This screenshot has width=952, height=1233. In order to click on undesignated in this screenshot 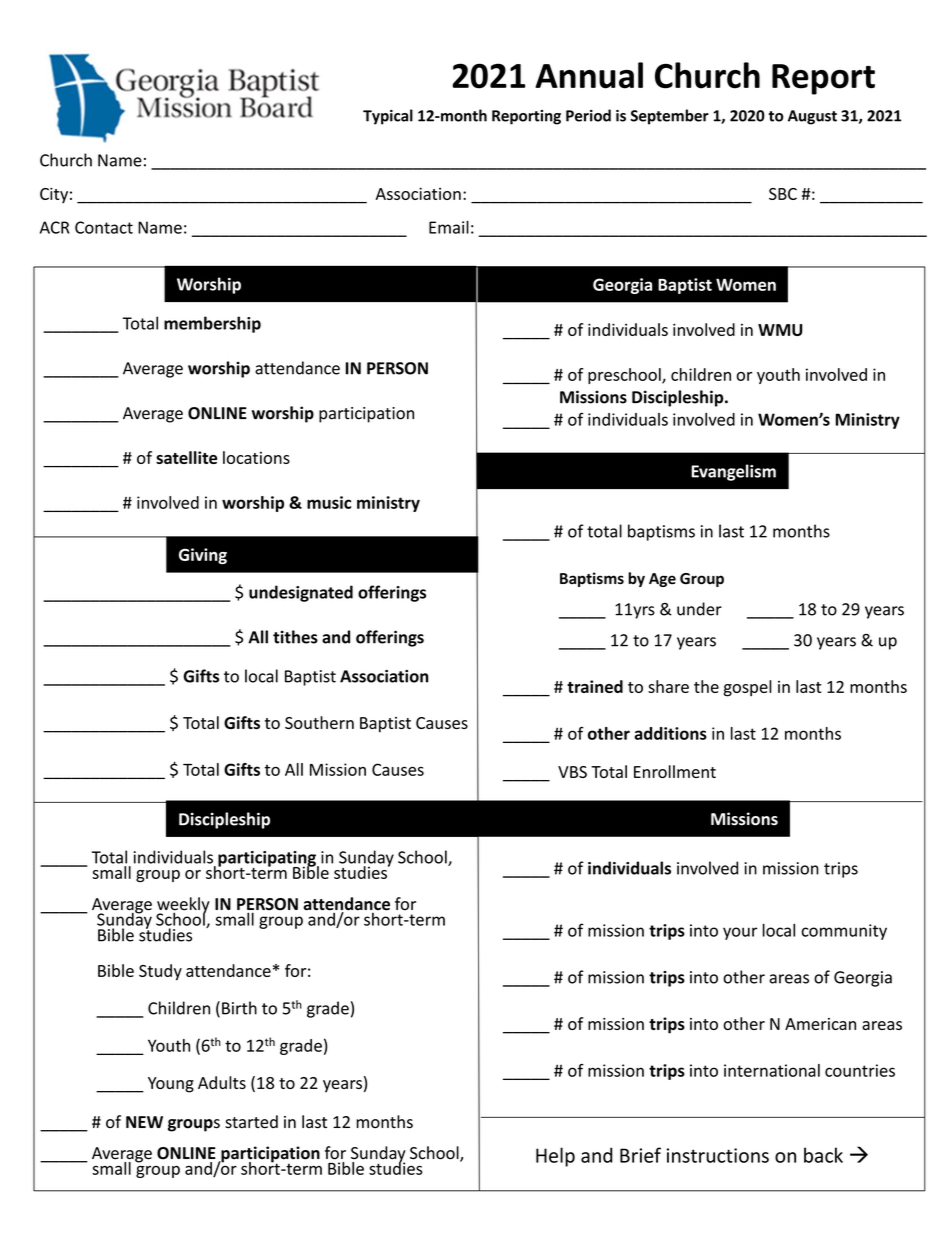, I will do `click(301, 593)`.
